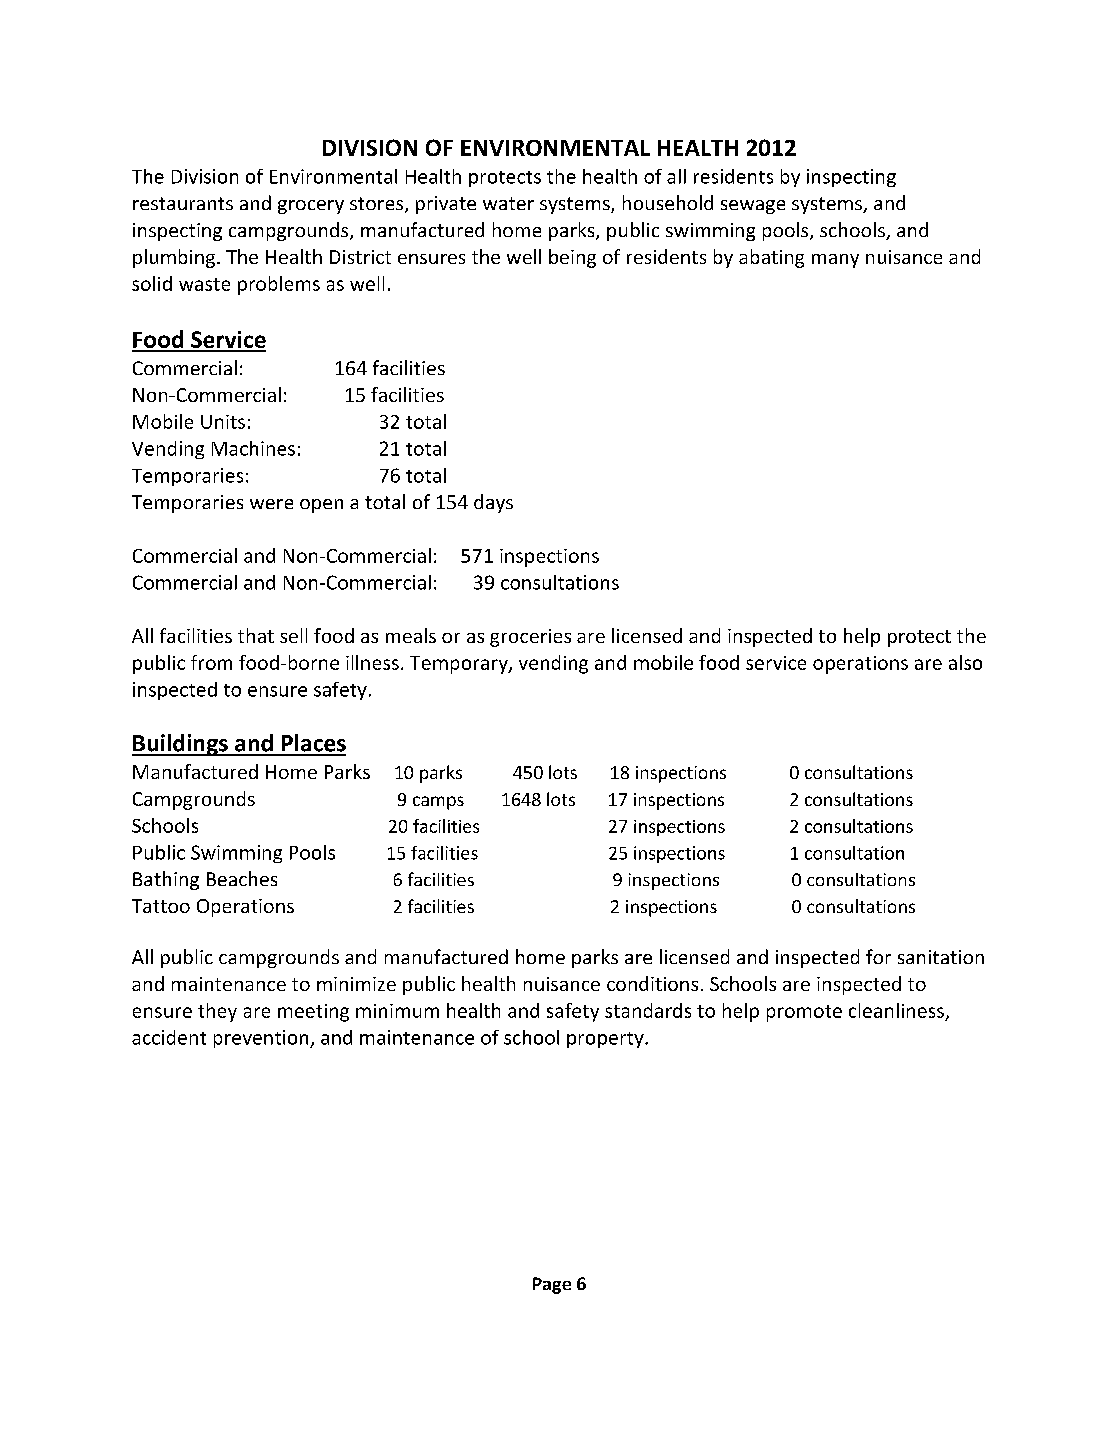 The height and width of the page is (1447, 1118). Describe the element at coordinates (835, 261) in the page. I see `many` at that location.
